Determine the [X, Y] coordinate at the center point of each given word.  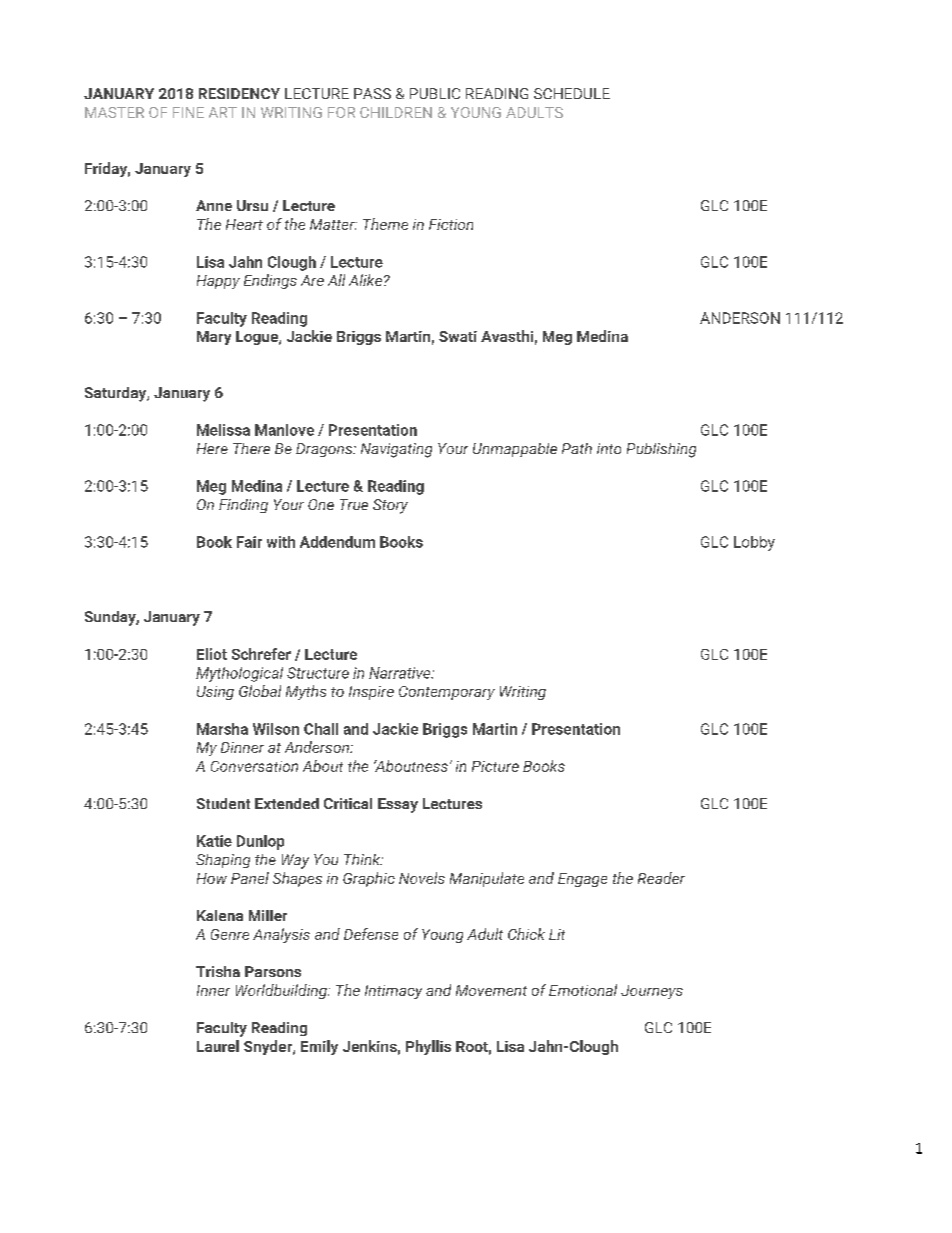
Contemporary [447, 693]
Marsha [222, 729]
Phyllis [428, 1047]
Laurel [218, 1046]
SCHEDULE [572, 93]
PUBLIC [435, 93]
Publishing [661, 450]
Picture [495, 766]
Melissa [223, 430]
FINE [188, 112]
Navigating [396, 450]
